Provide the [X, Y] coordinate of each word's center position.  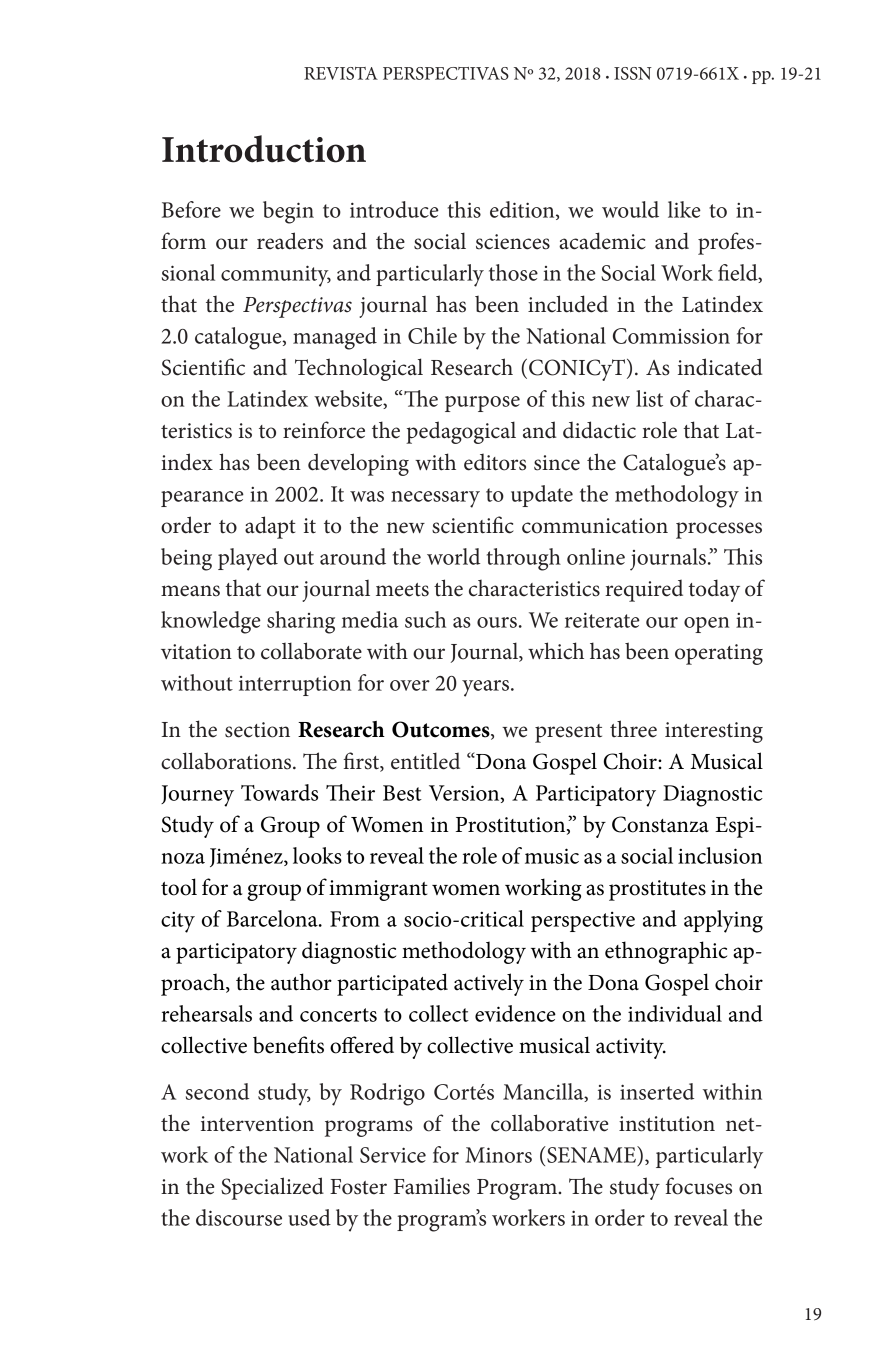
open [706, 625]
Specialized [272, 1188]
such [425, 619]
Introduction [264, 149]
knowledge [211, 622]
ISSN [633, 73]
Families [432, 1186]
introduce [394, 209]
